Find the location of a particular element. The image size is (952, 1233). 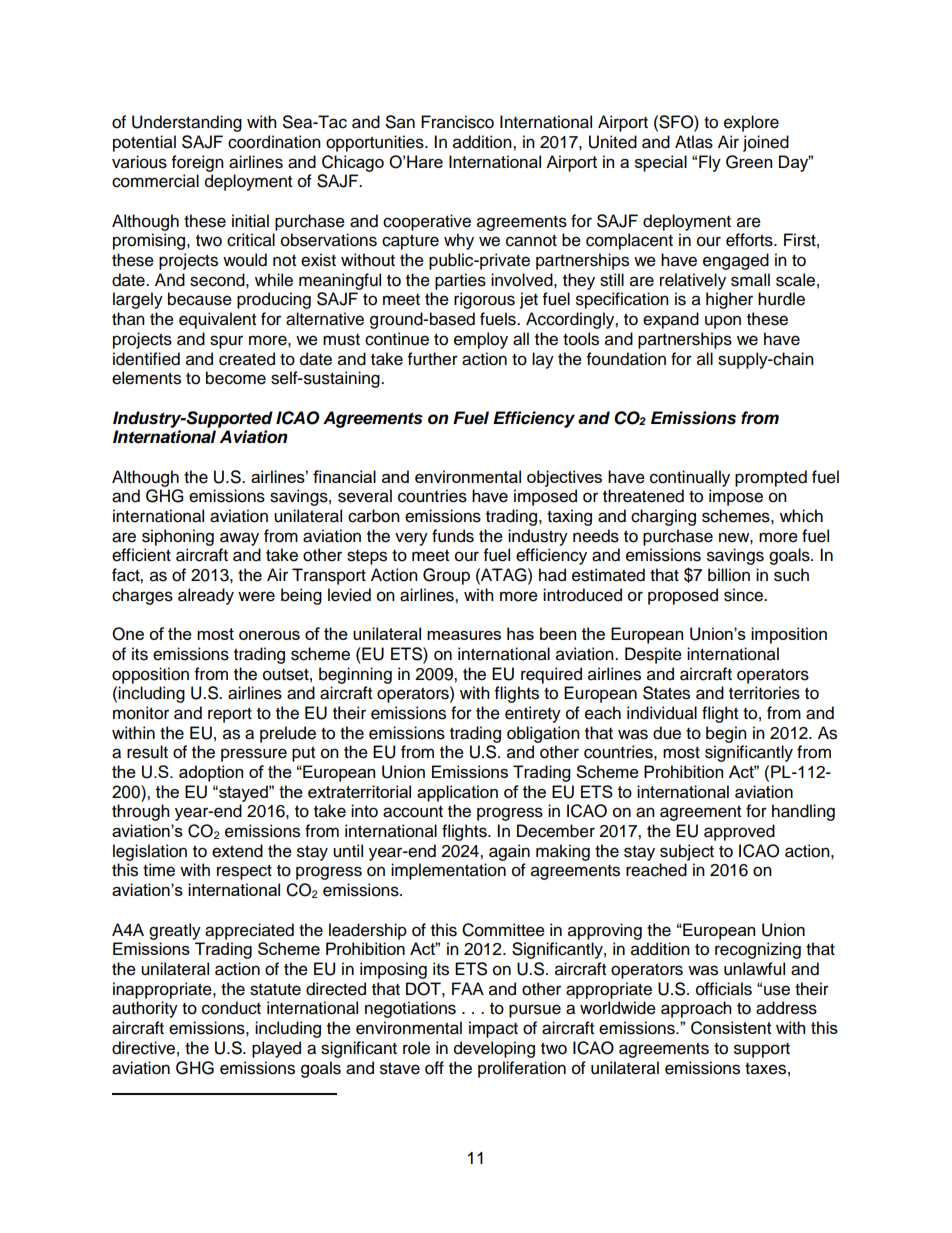

foreign is located at coordinates (198, 163).
